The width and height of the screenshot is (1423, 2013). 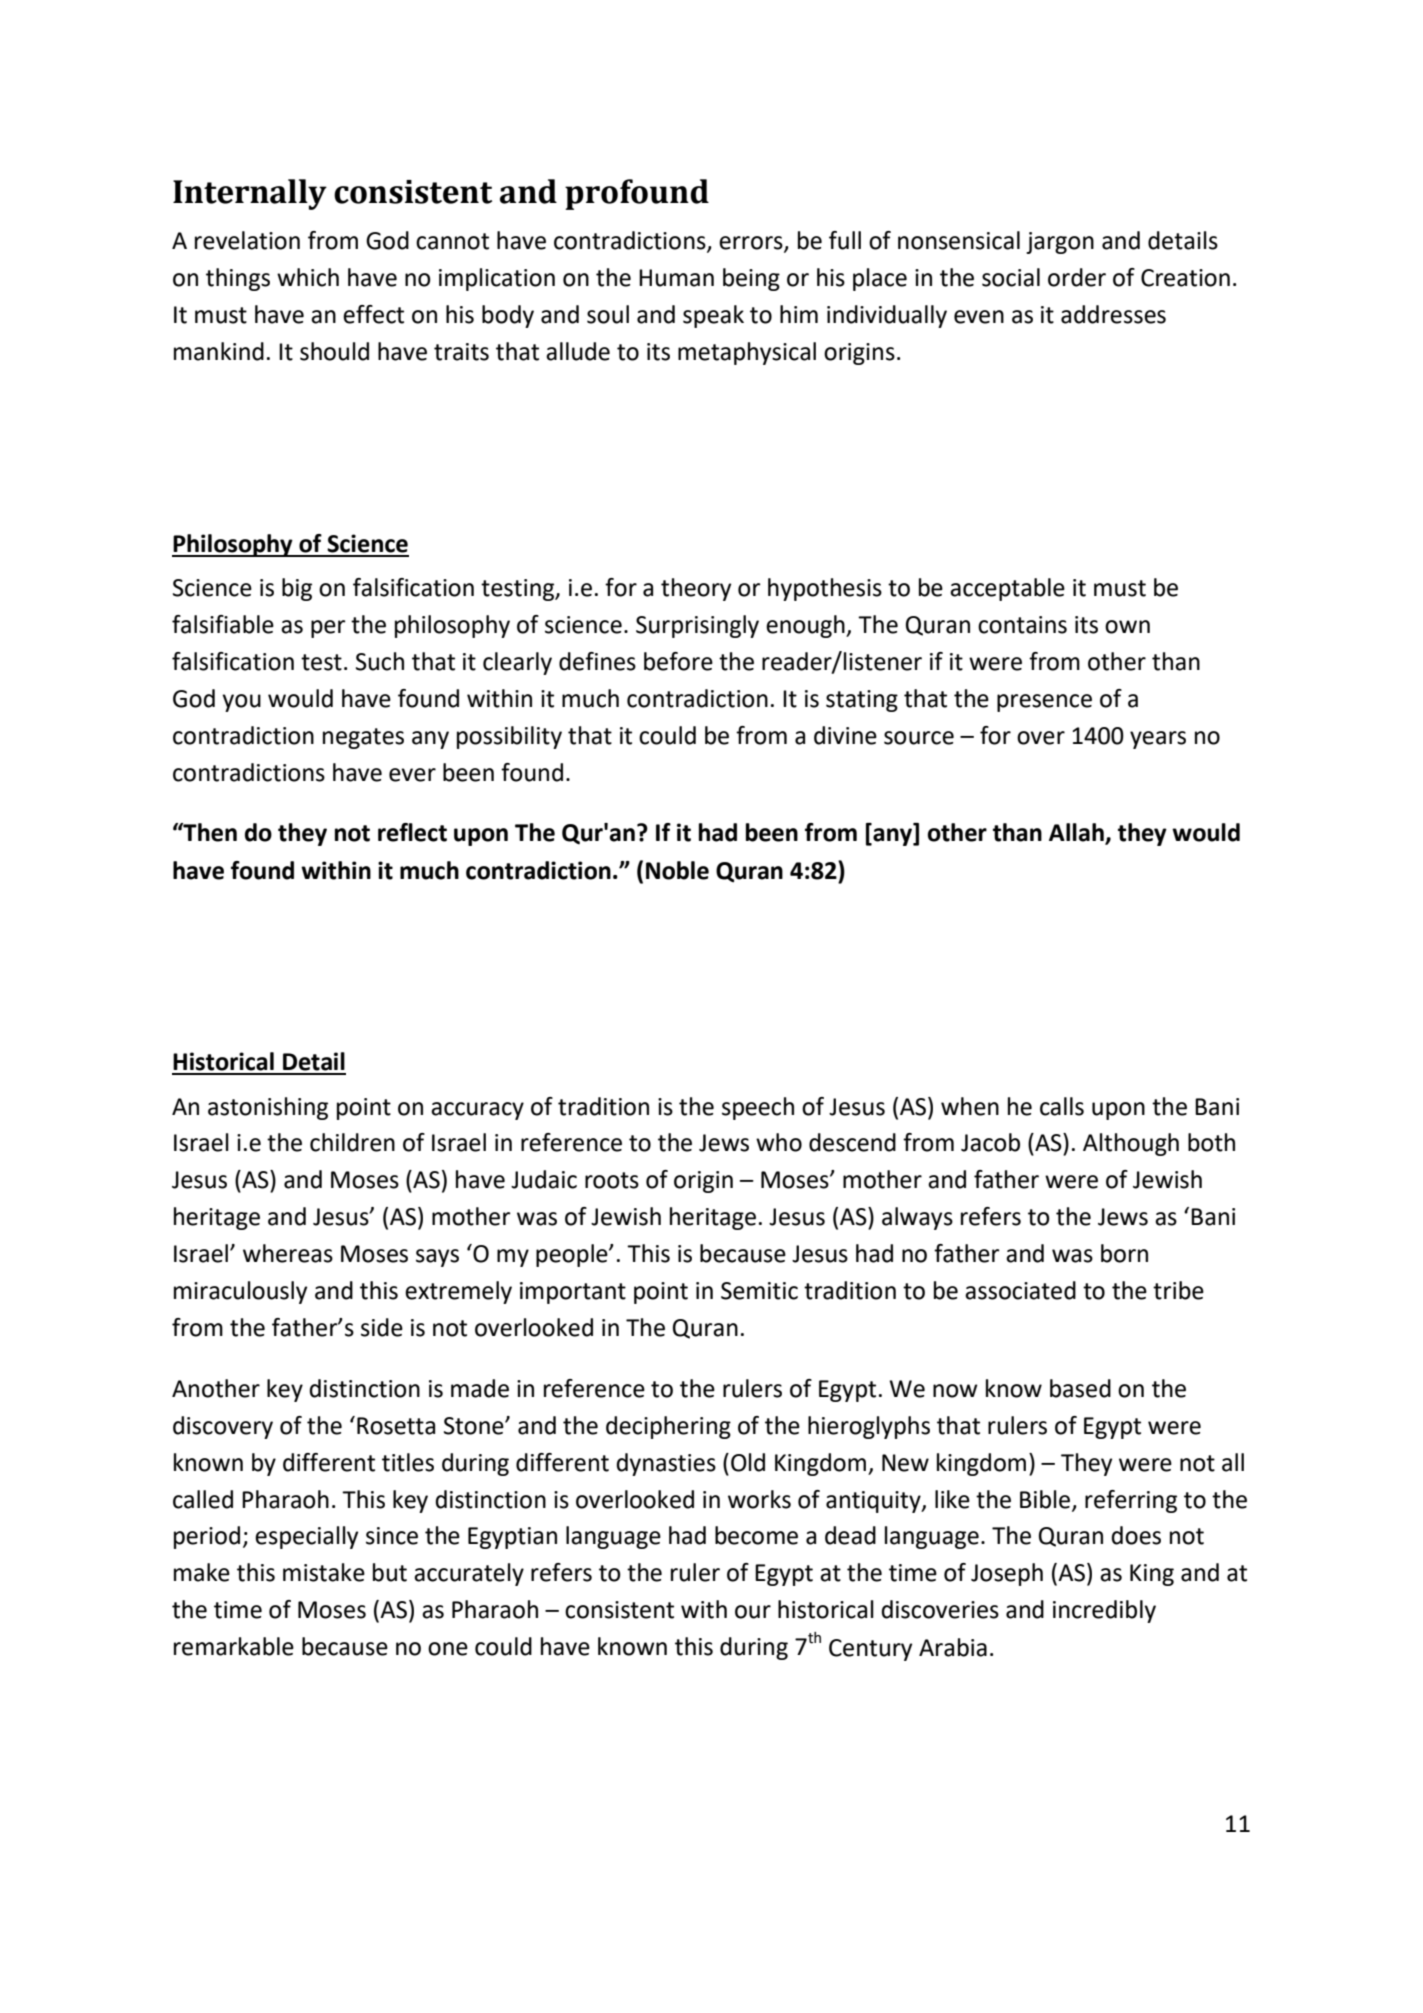 I want to click on jargon, so click(x=1060, y=243).
